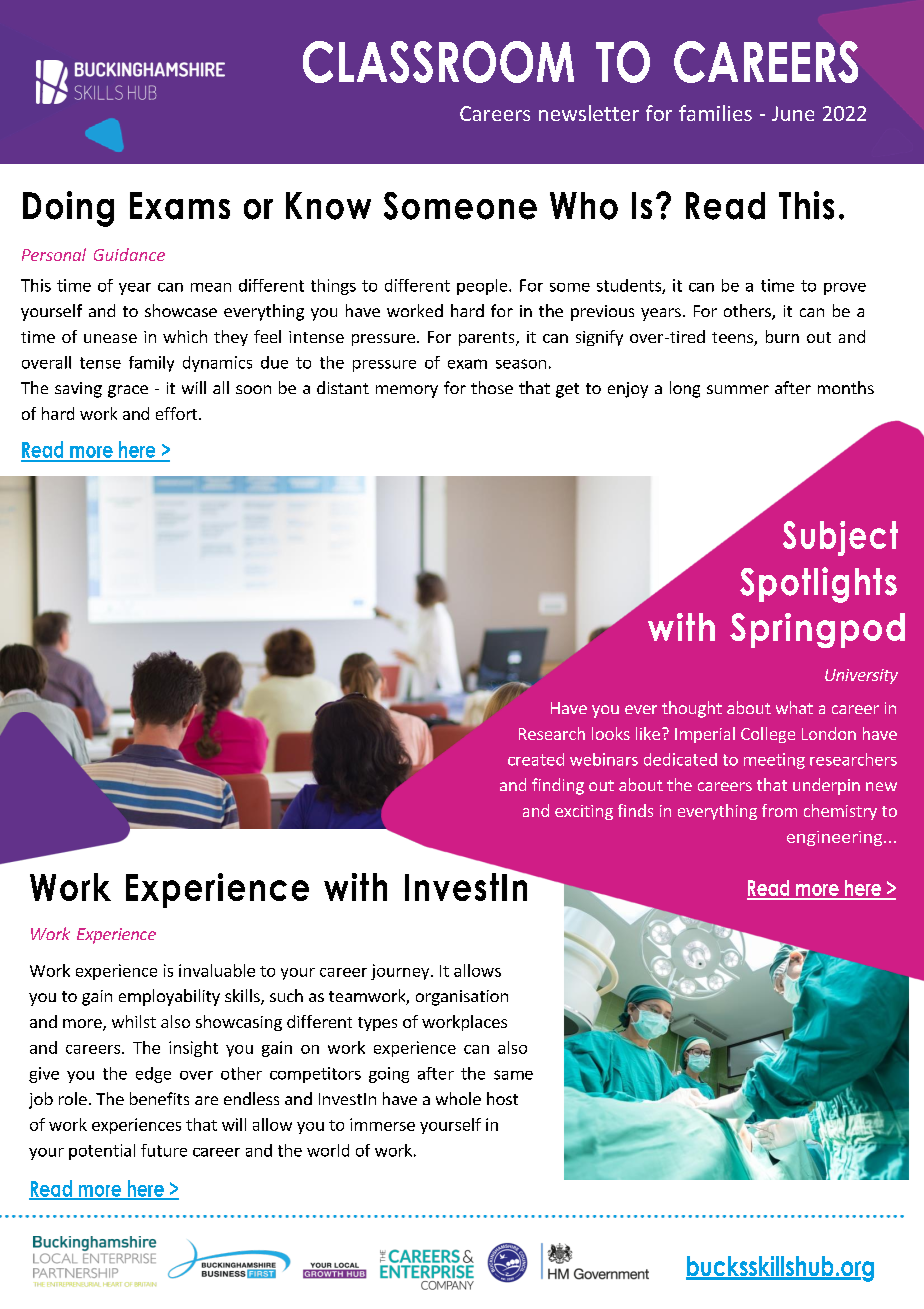 The image size is (924, 1309). I want to click on June, so click(793, 113).
